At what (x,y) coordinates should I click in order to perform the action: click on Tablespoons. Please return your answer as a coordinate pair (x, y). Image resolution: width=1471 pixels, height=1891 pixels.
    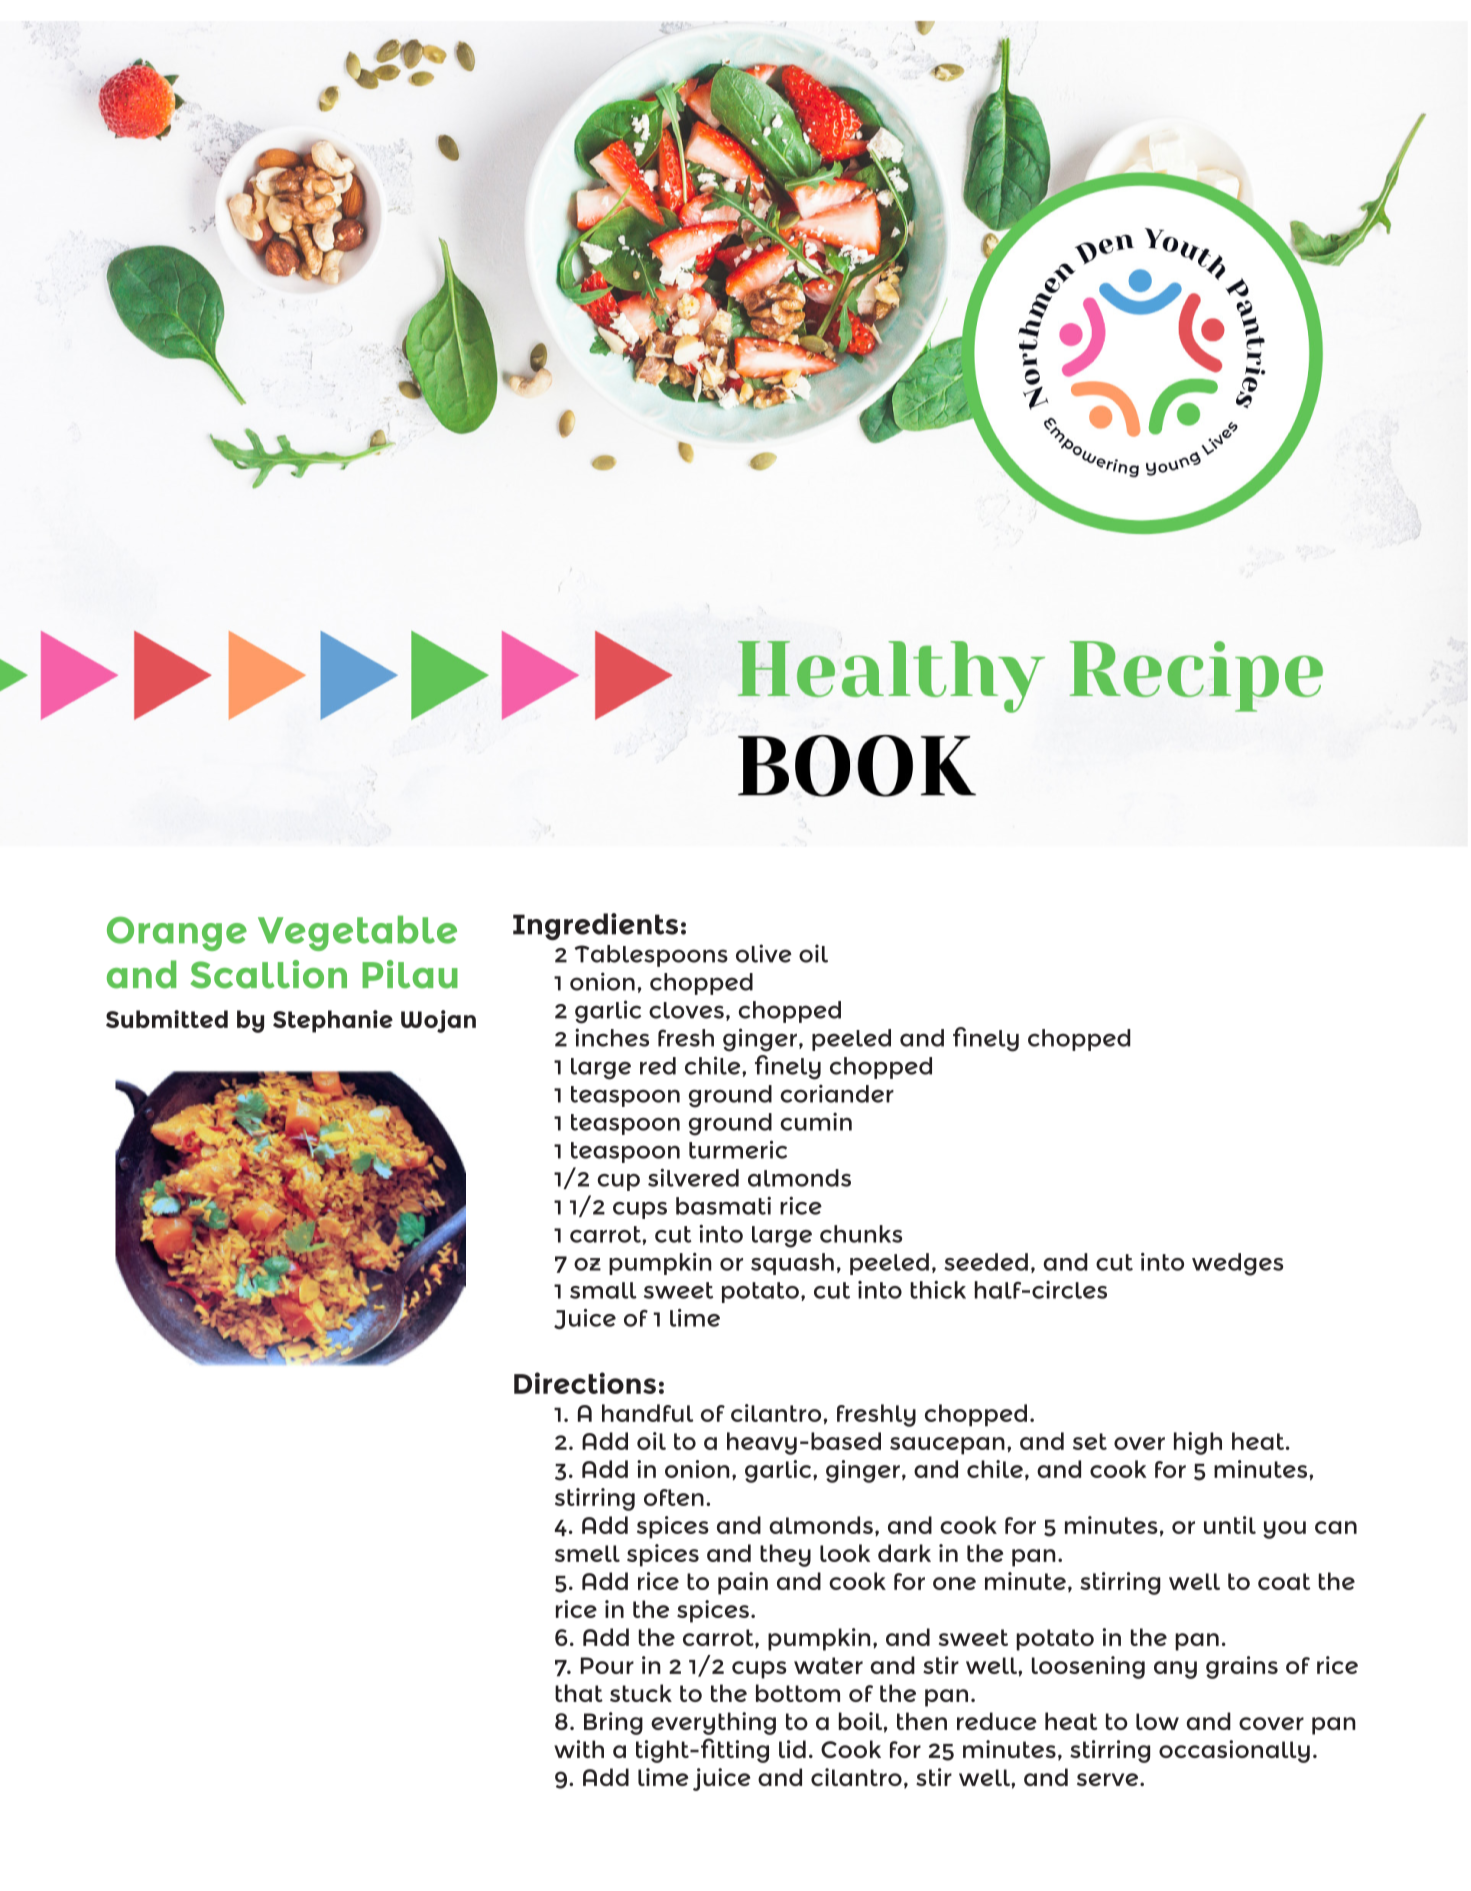
    Looking at the image, I should click on (651, 956).
